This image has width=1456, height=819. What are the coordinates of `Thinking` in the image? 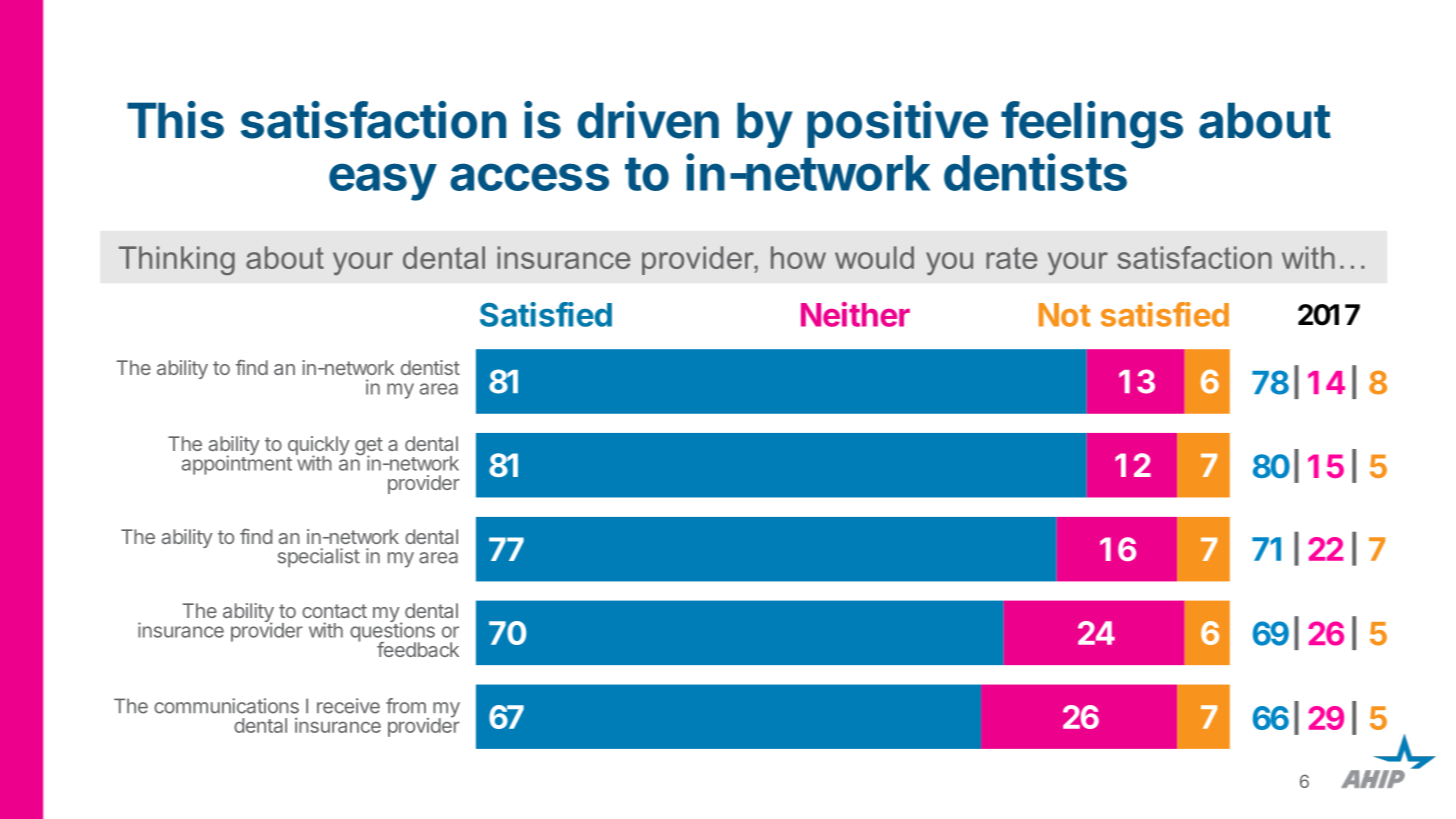 It's located at (177, 260).
